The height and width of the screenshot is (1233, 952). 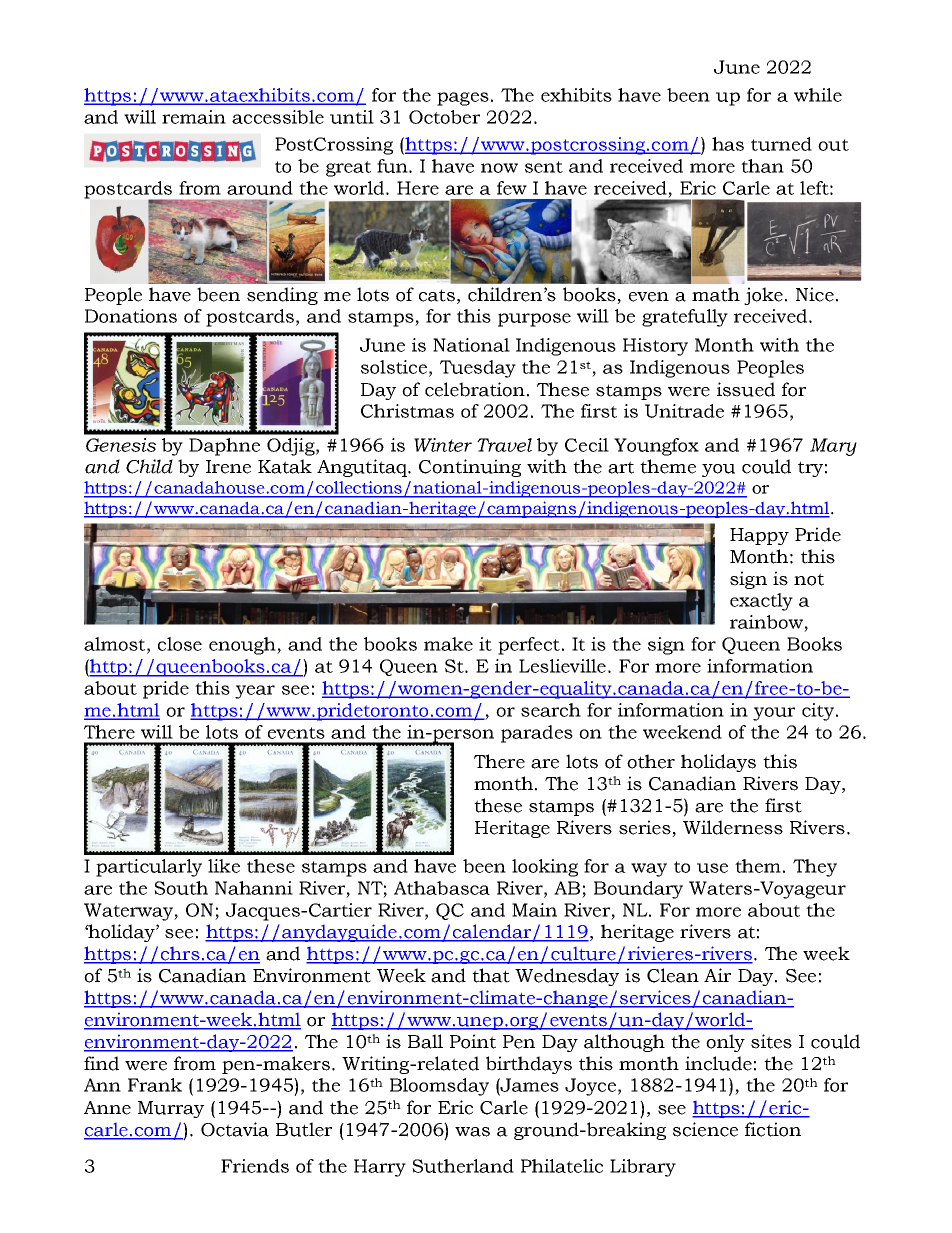 I want to click on perfect, so click(x=529, y=646).
